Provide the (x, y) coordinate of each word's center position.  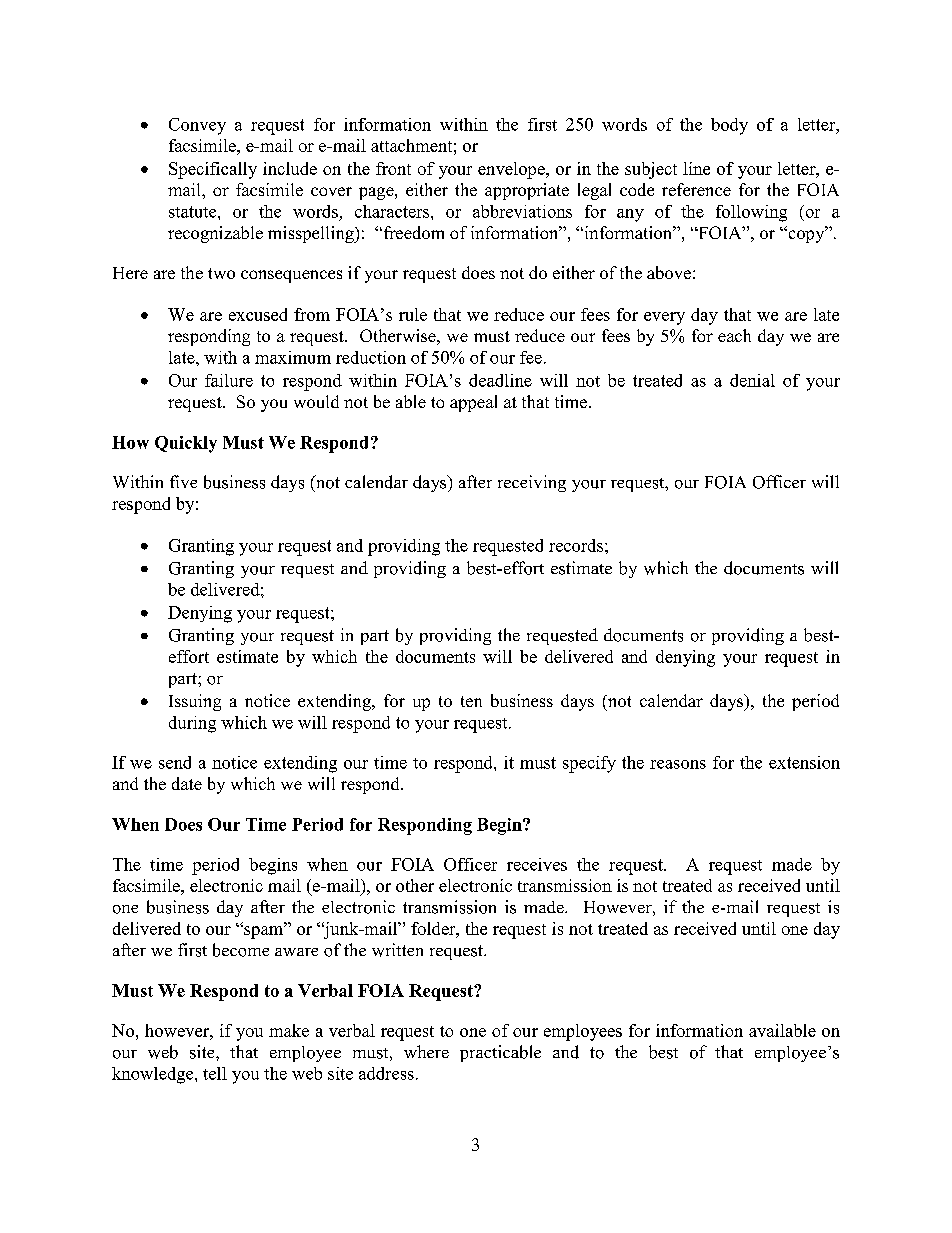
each (734, 335)
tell (215, 1073)
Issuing (195, 702)
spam (264, 932)
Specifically (213, 170)
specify (589, 764)
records (576, 545)
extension (804, 762)
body (729, 126)
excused (258, 314)
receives (537, 864)
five (183, 481)
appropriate (527, 191)
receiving (532, 483)
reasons (678, 764)
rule (413, 314)
